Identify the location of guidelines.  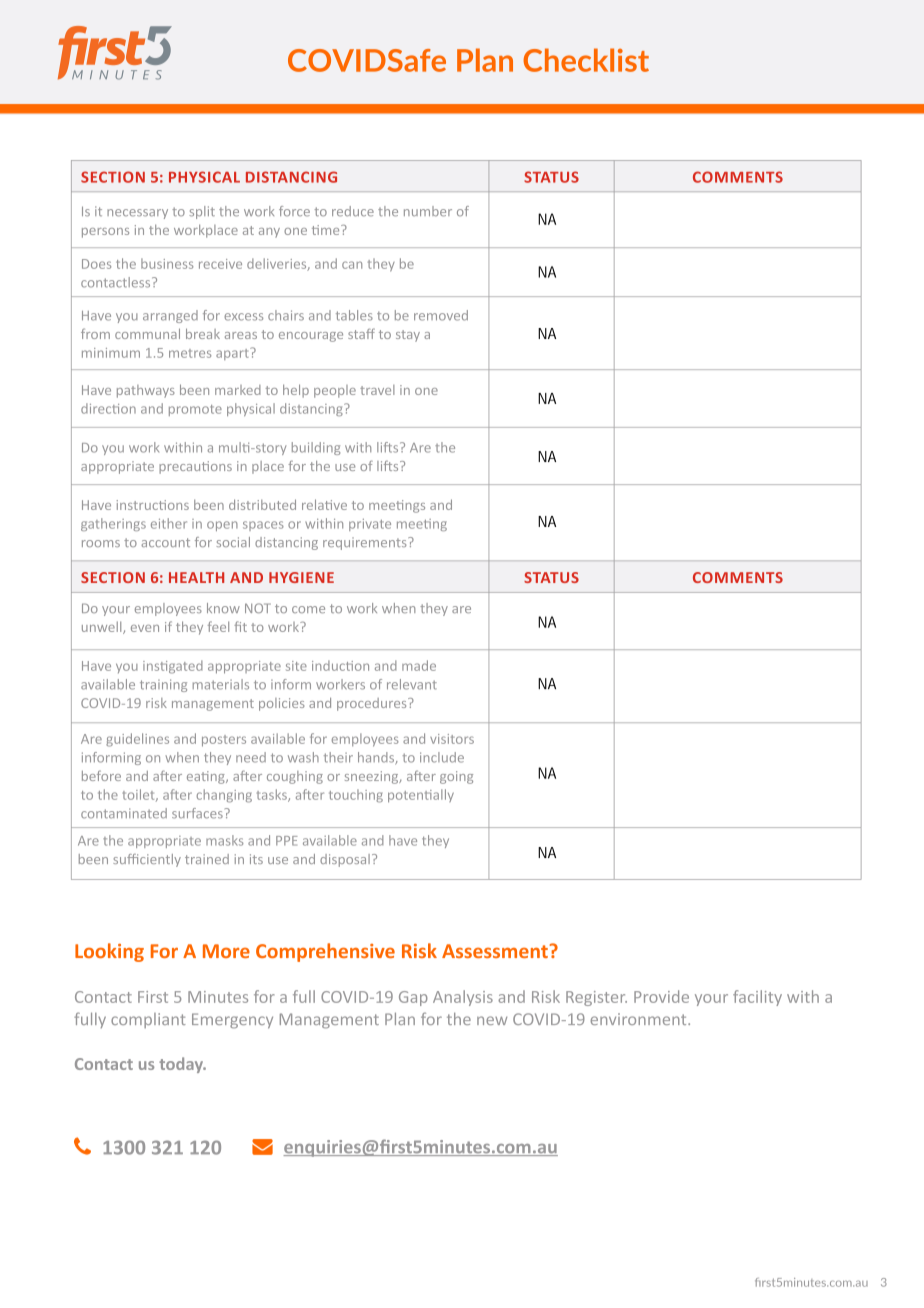
(137, 740).
